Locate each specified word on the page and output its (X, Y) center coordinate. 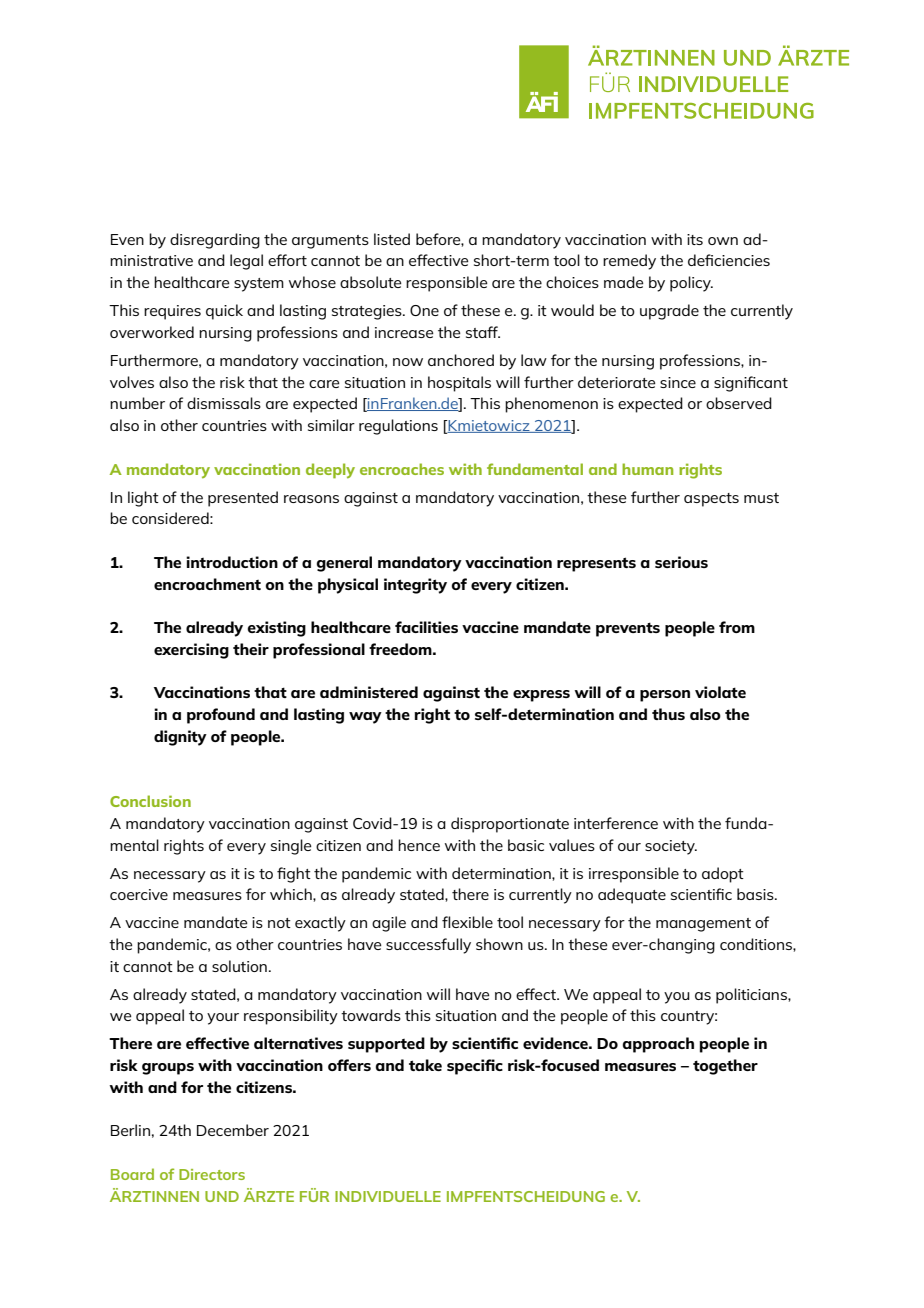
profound (221, 716)
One (424, 310)
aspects (711, 500)
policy (691, 284)
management (703, 925)
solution (239, 966)
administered (369, 692)
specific (475, 1067)
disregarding (215, 241)
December (233, 1130)
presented (243, 499)
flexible (467, 922)
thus (668, 714)
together (725, 1067)
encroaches (402, 469)
